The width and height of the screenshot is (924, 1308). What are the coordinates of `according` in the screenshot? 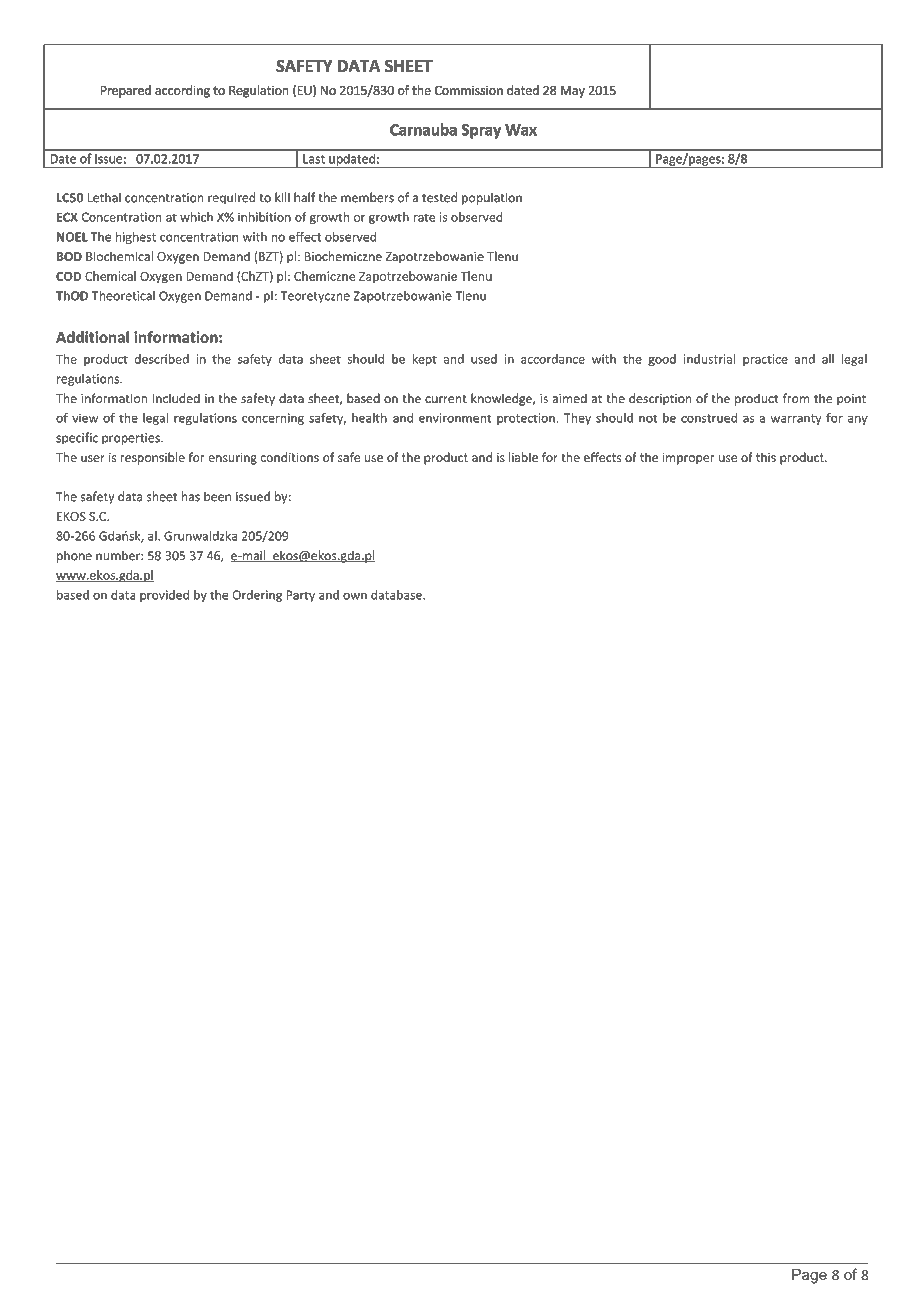 It's located at (182, 91).
